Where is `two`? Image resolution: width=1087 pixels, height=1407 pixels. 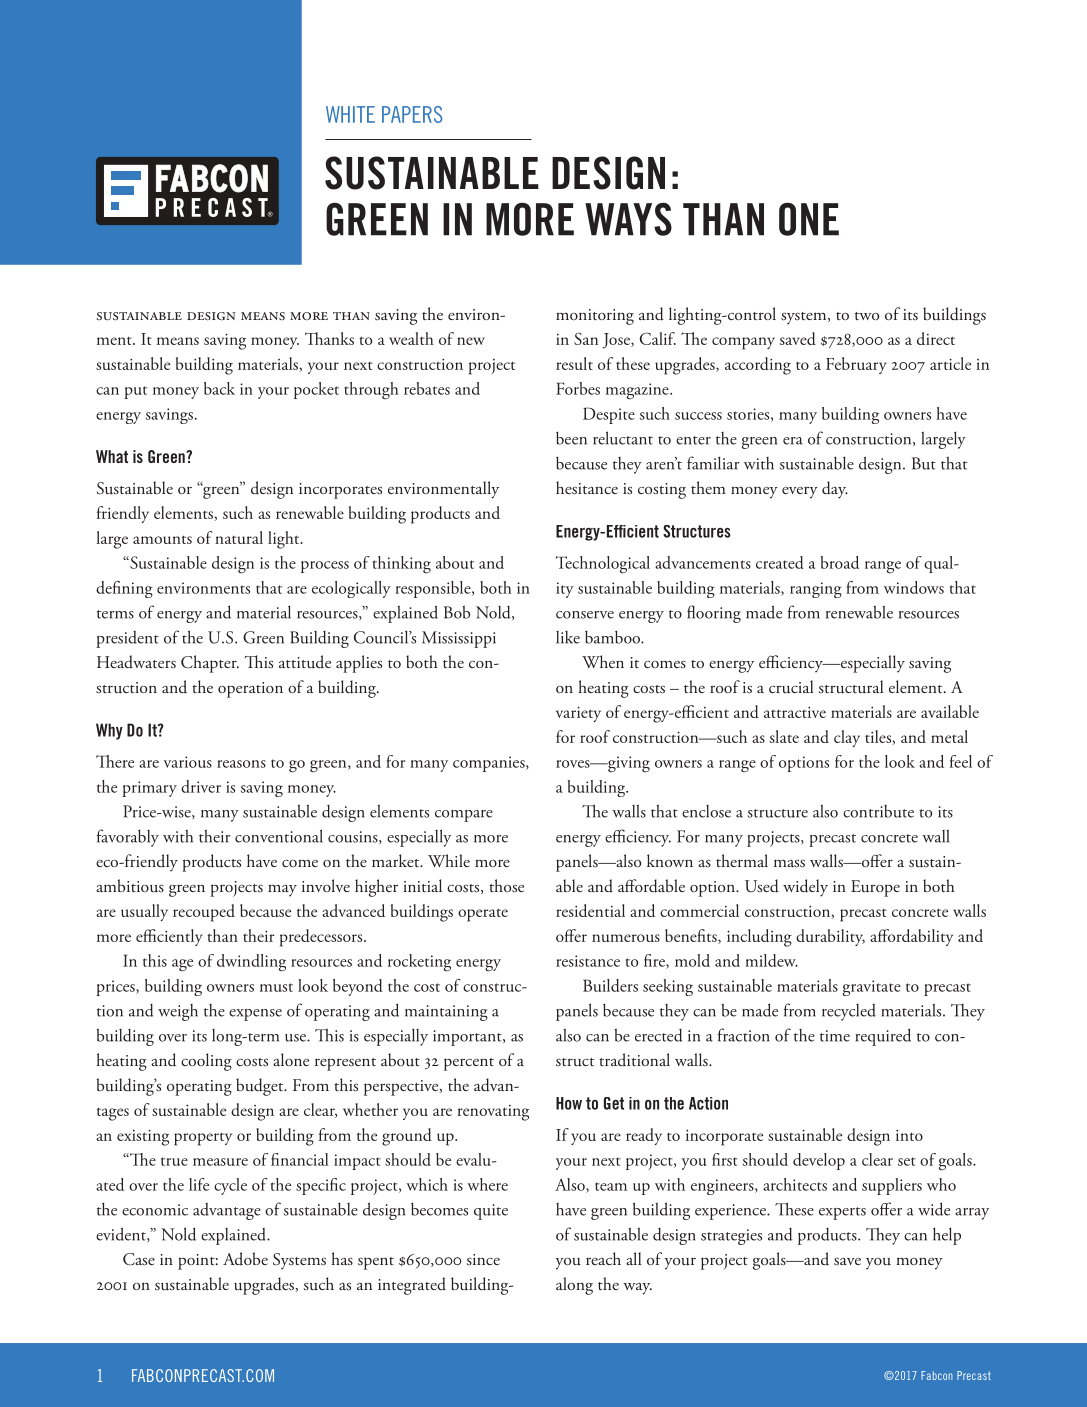 two is located at coordinates (867, 316).
